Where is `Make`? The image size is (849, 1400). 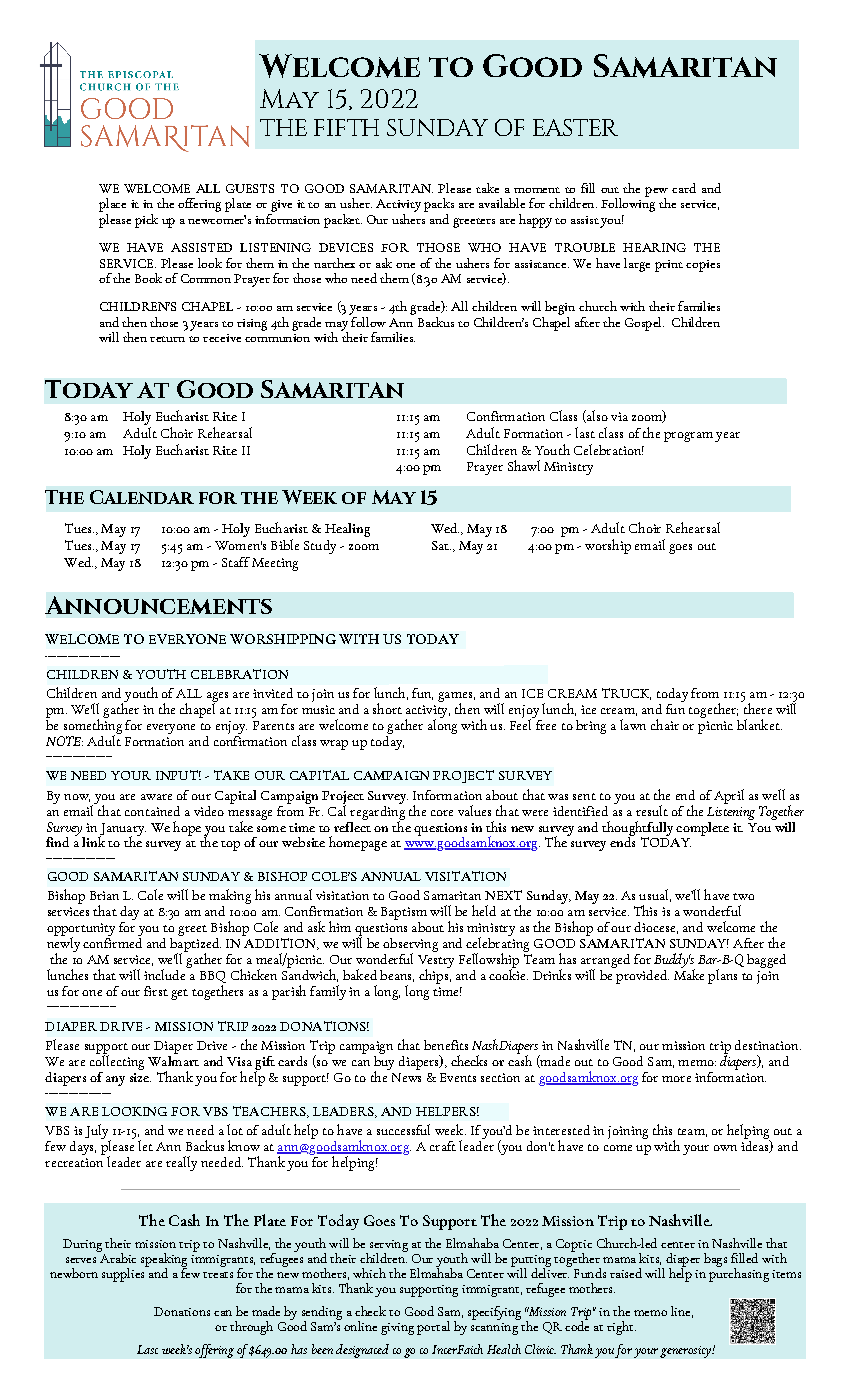
Make is located at coordinates (689, 973).
